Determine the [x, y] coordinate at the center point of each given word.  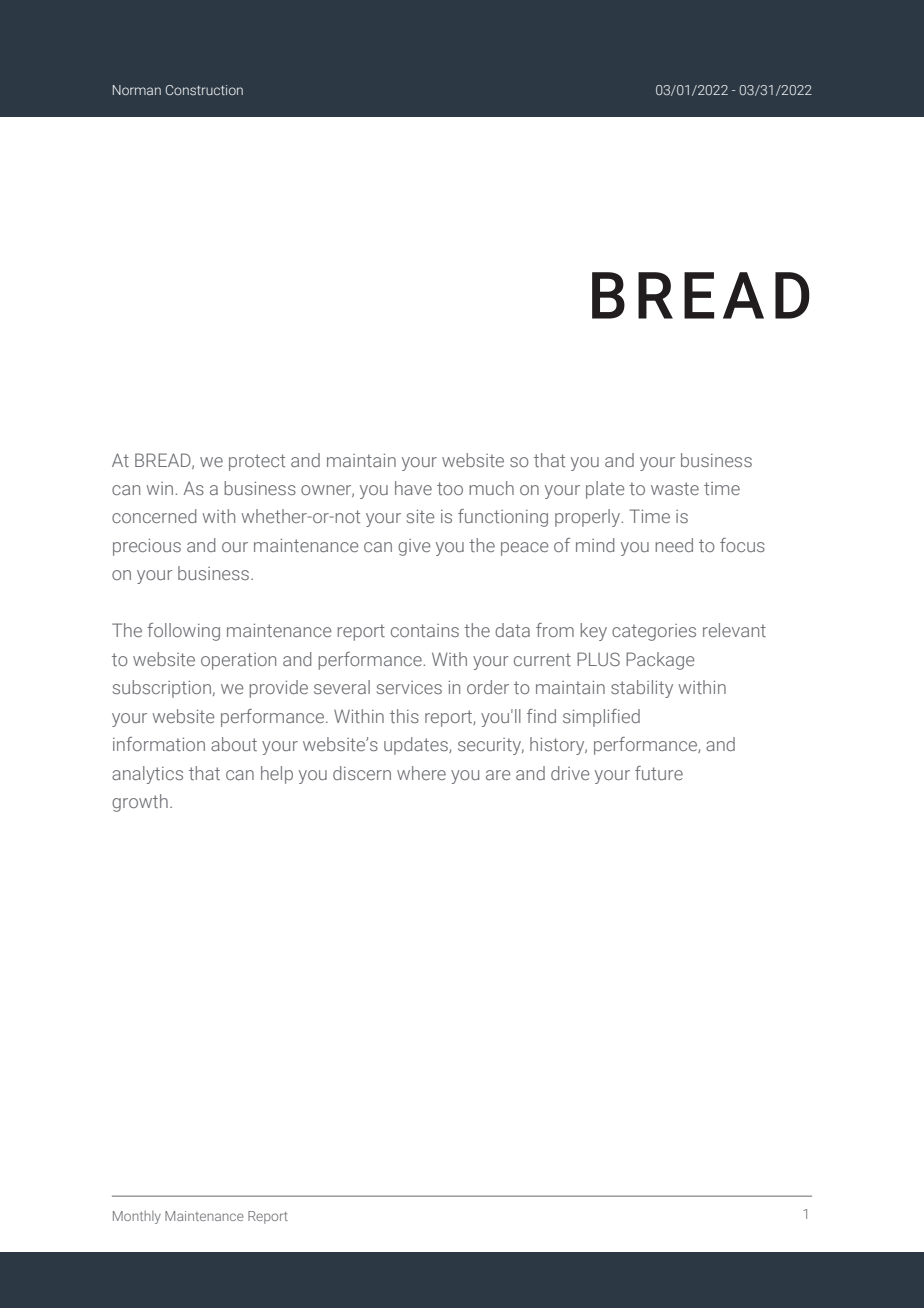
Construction [204, 90]
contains [425, 630]
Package [660, 661]
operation [238, 661]
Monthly [137, 1217]
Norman [137, 90]
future [659, 773]
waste [675, 488]
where [421, 773]
